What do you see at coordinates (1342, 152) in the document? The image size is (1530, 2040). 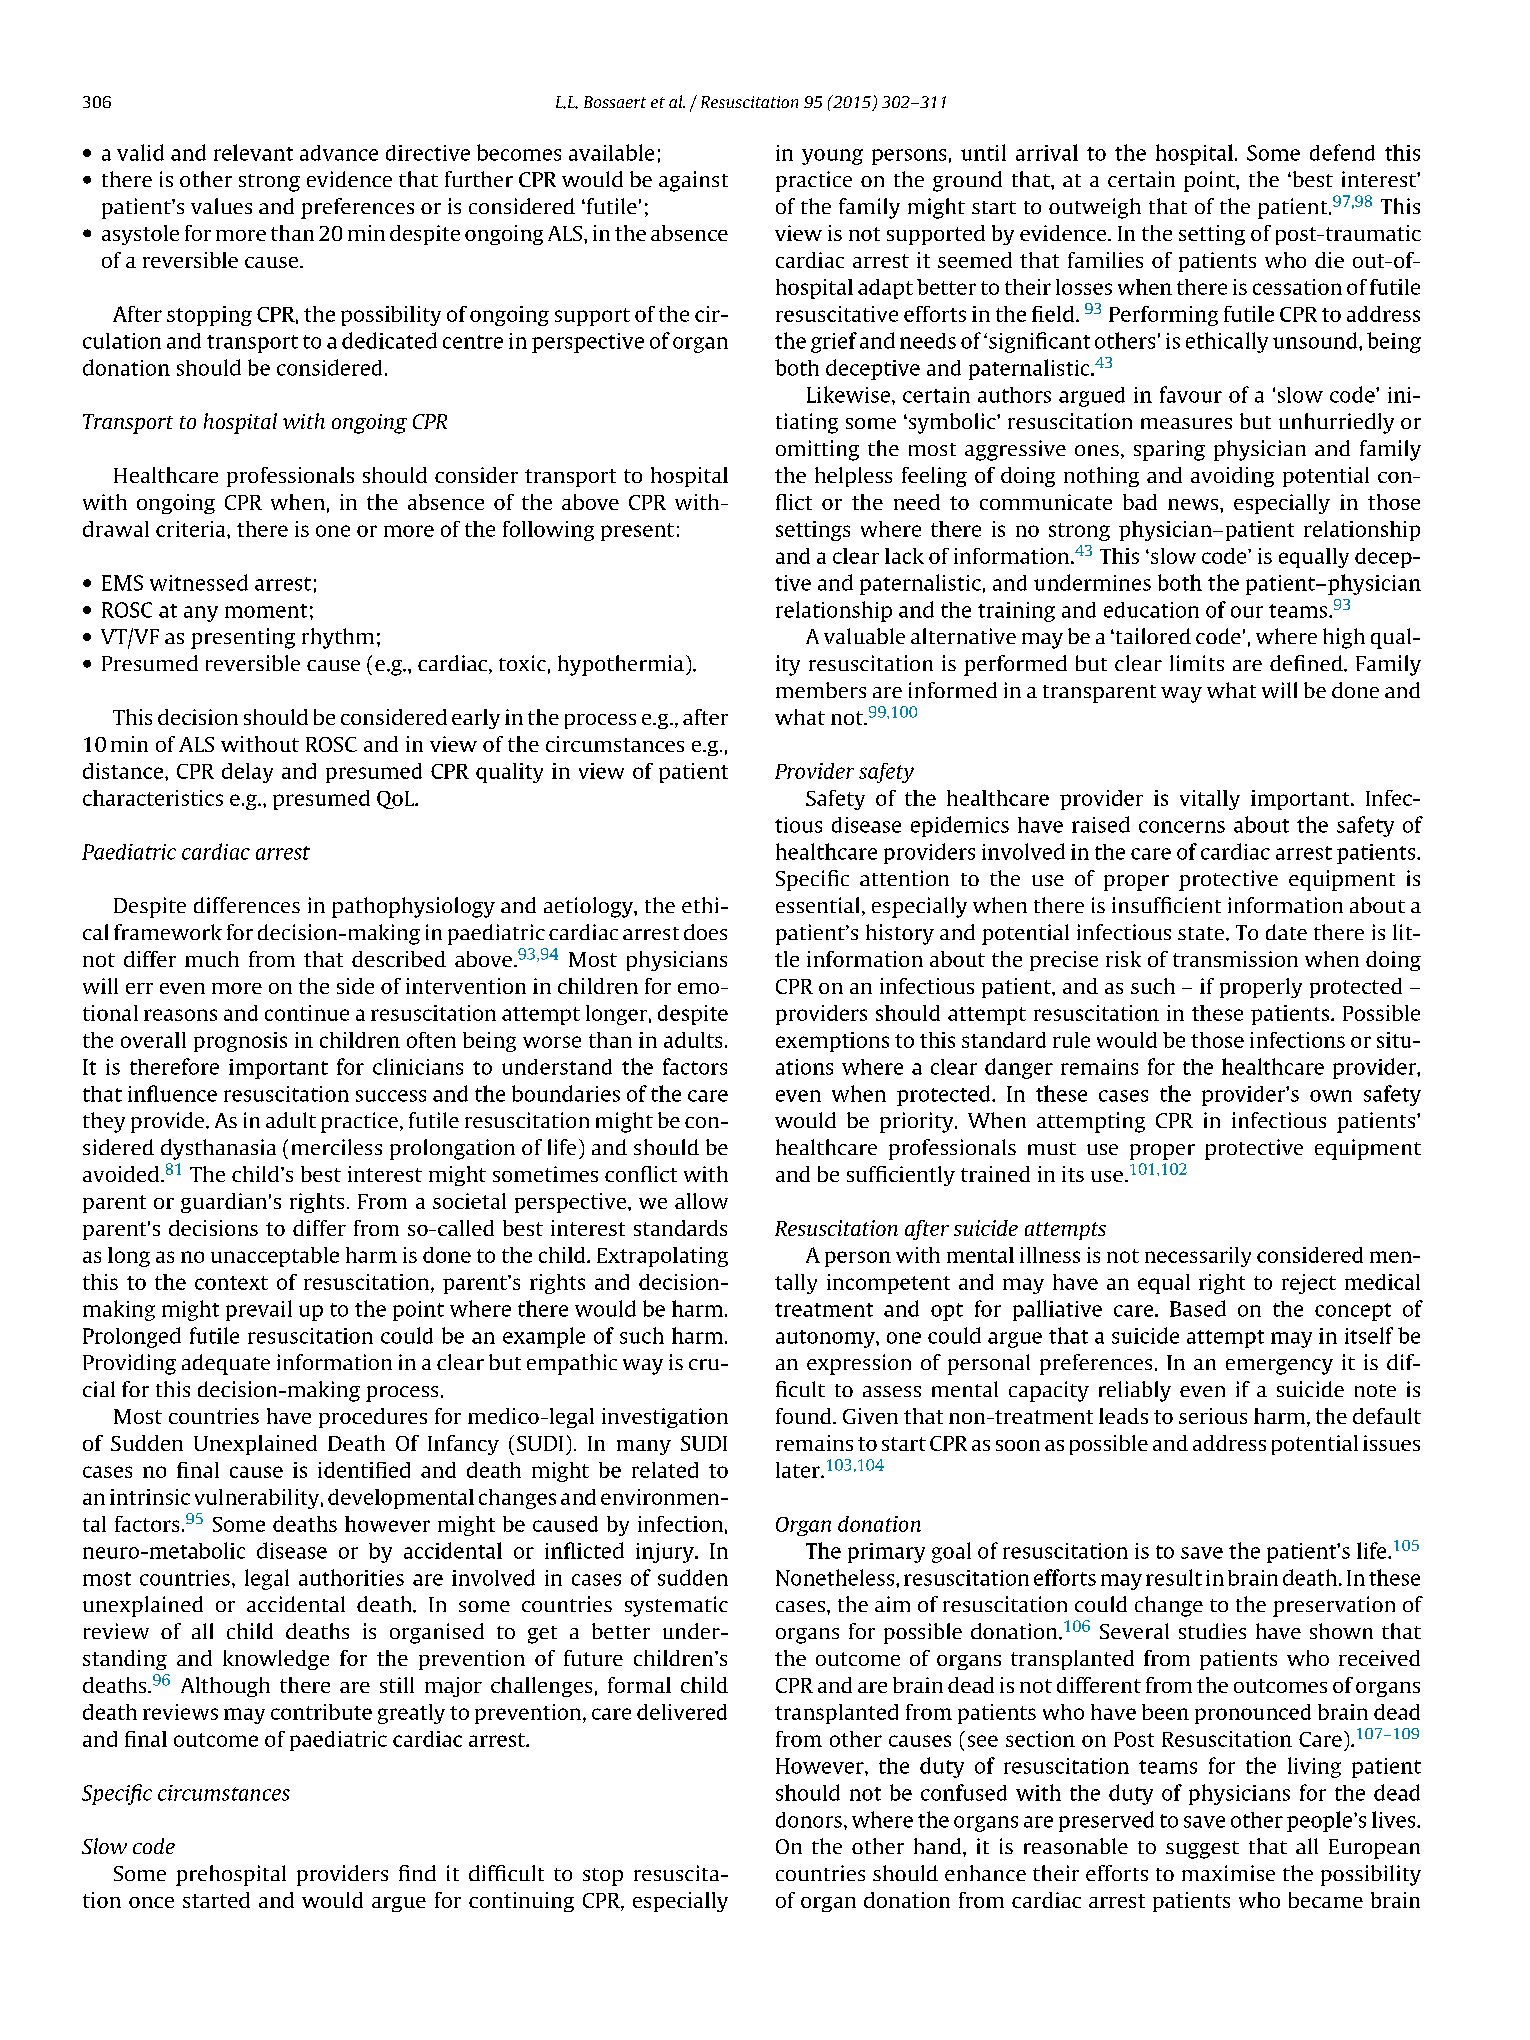 I see `defend` at bounding box center [1342, 152].
